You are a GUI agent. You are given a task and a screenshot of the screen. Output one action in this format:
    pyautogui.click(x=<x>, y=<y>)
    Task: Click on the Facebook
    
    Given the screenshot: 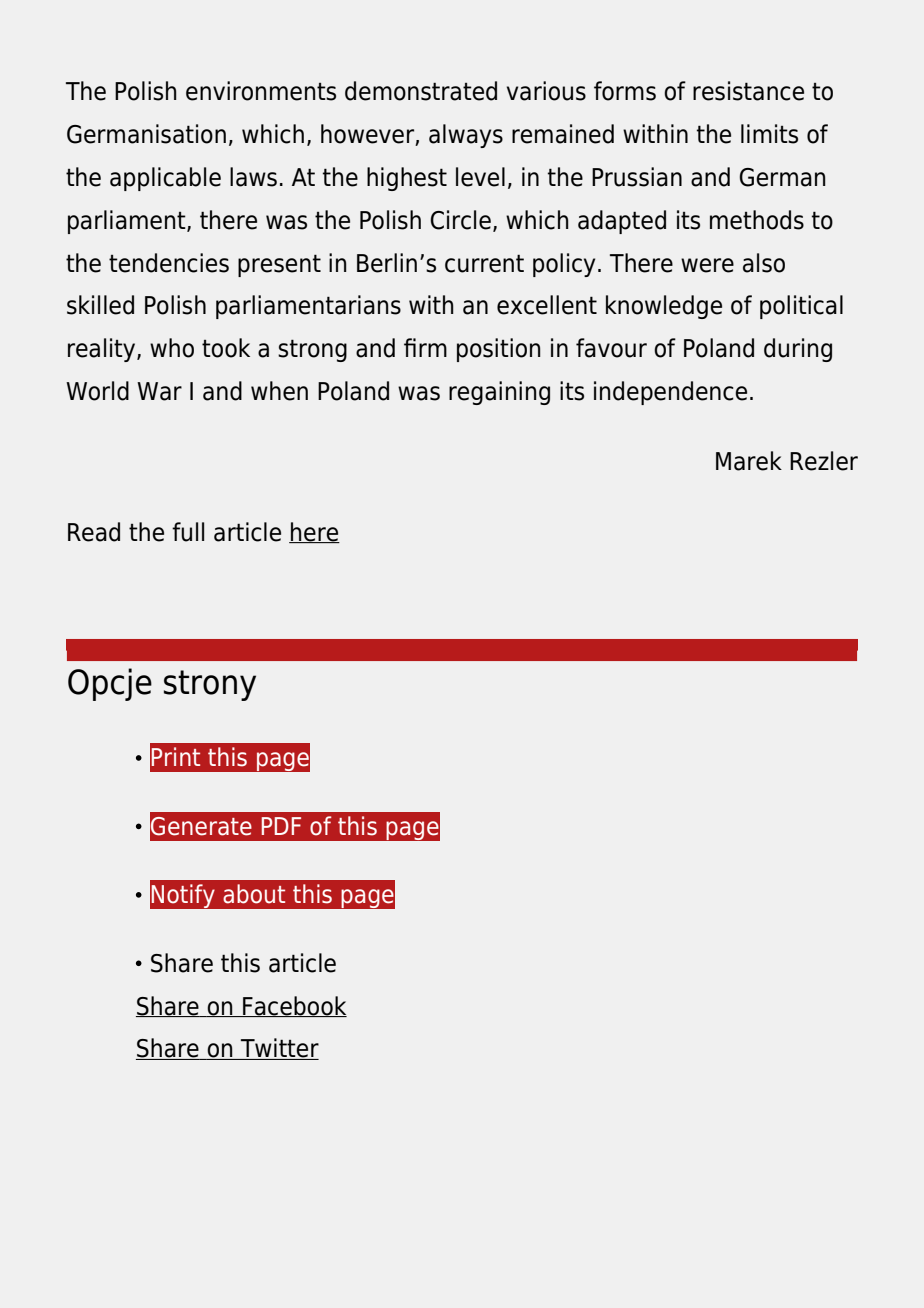 What is the action you would take?
    pyautogui.click(x=294, y=1006)
